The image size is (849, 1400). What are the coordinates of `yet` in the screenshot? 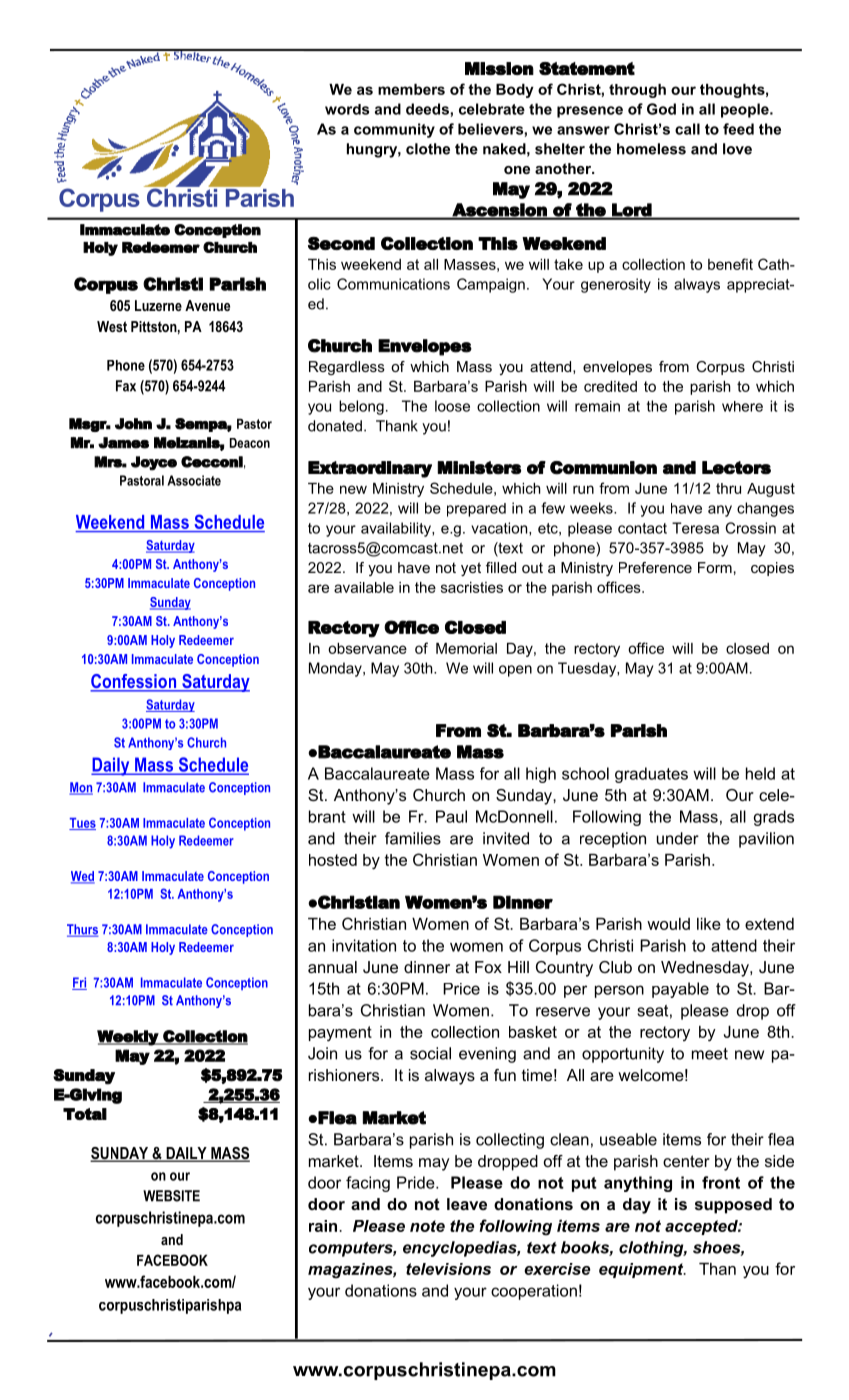 It's located at (471, 569).
